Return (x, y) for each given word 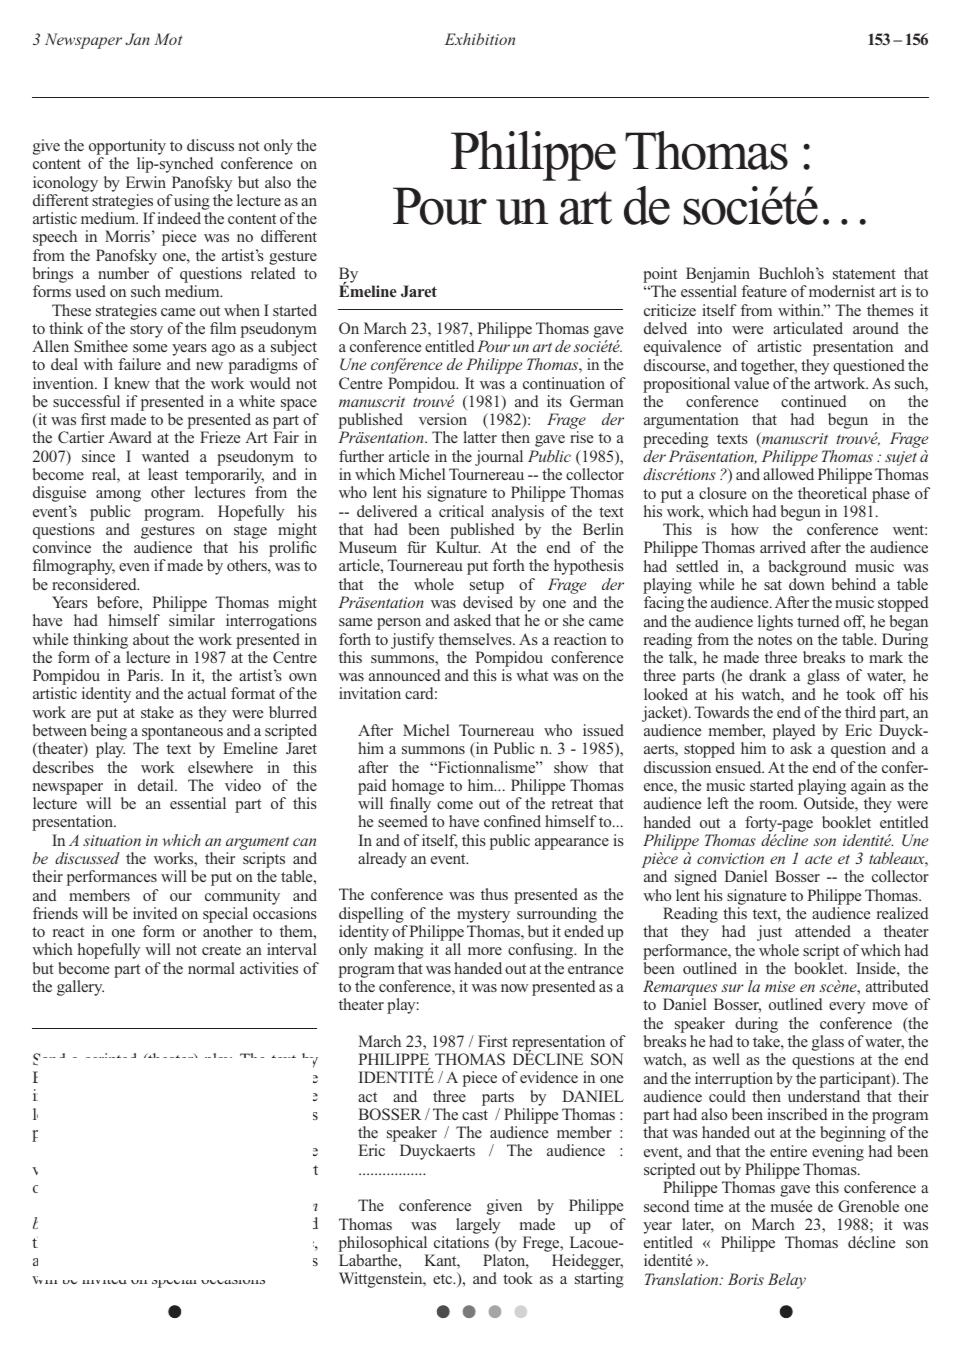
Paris (144, 675)
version (443, 419)
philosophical (383, 1244)
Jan (137, 39)
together (769, 367)
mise (780, 986)
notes (775, 640)
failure (139, 364)
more (485, 951)
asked (472, 620)
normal (211, 968)
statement (864, 274)
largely (478, 1226)
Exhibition (480, 39)
